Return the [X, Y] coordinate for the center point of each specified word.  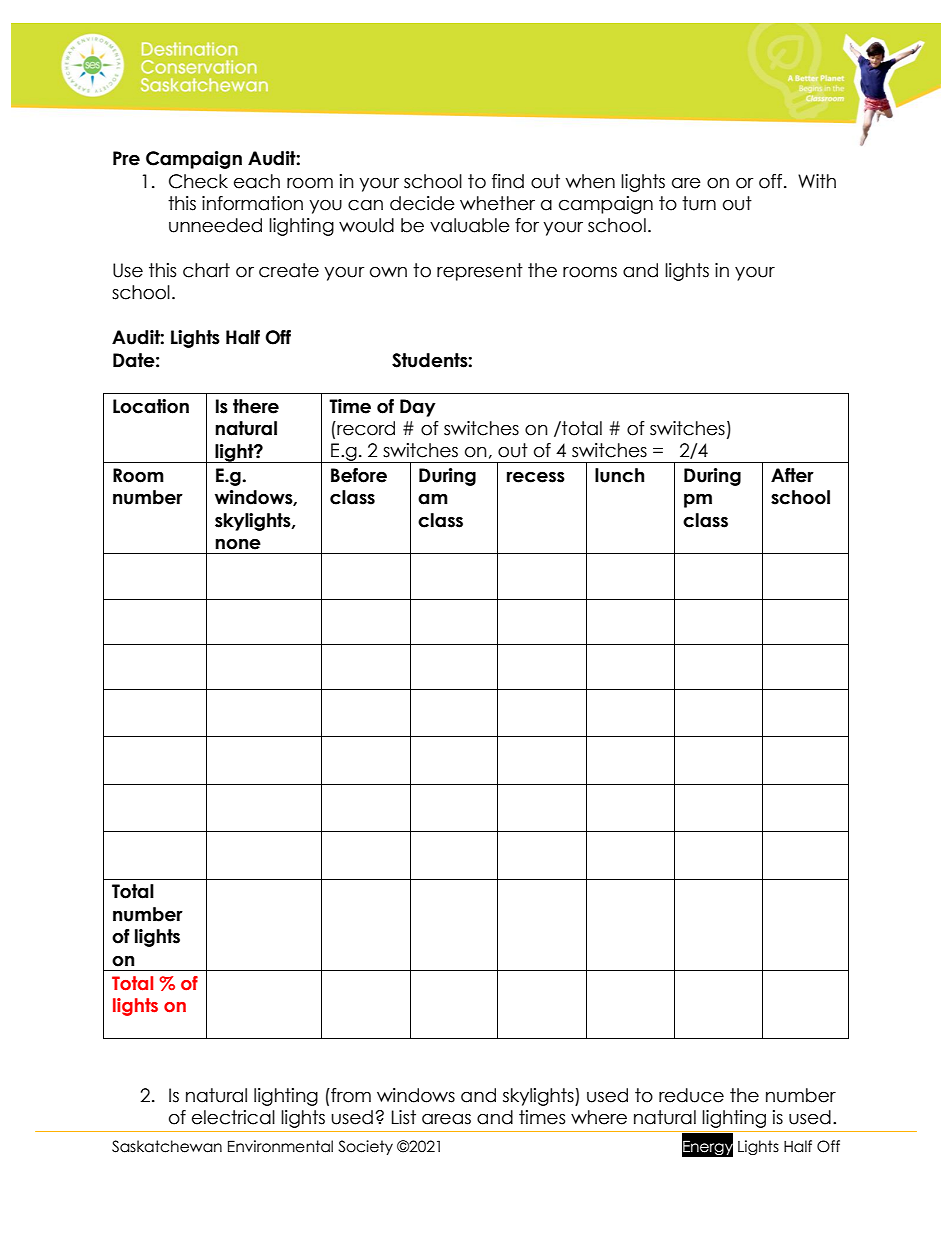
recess [536, 477]
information [252, 203]
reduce [691, 1095]
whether [497, 203]
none [238, 544]
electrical [233, 1117]
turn [699, 203]
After [792, 475]
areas [446, 1119]
